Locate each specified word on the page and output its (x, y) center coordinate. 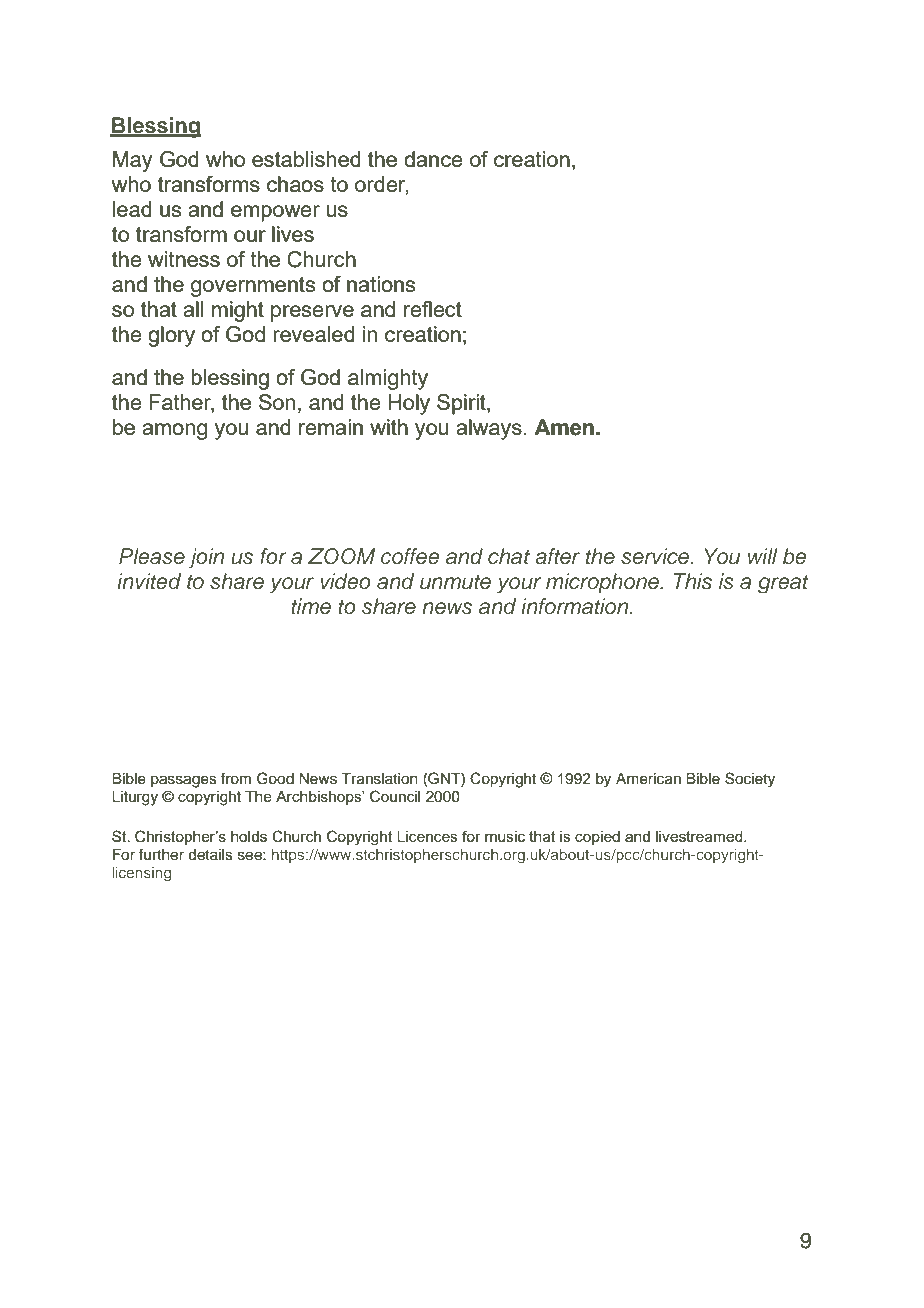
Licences (427, 836)
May (133, 161)
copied (597, 838)
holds (249, 836)
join (206, 558)
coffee (410, 556)
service (656, 556)
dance (433, 159)
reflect (433, 309)
